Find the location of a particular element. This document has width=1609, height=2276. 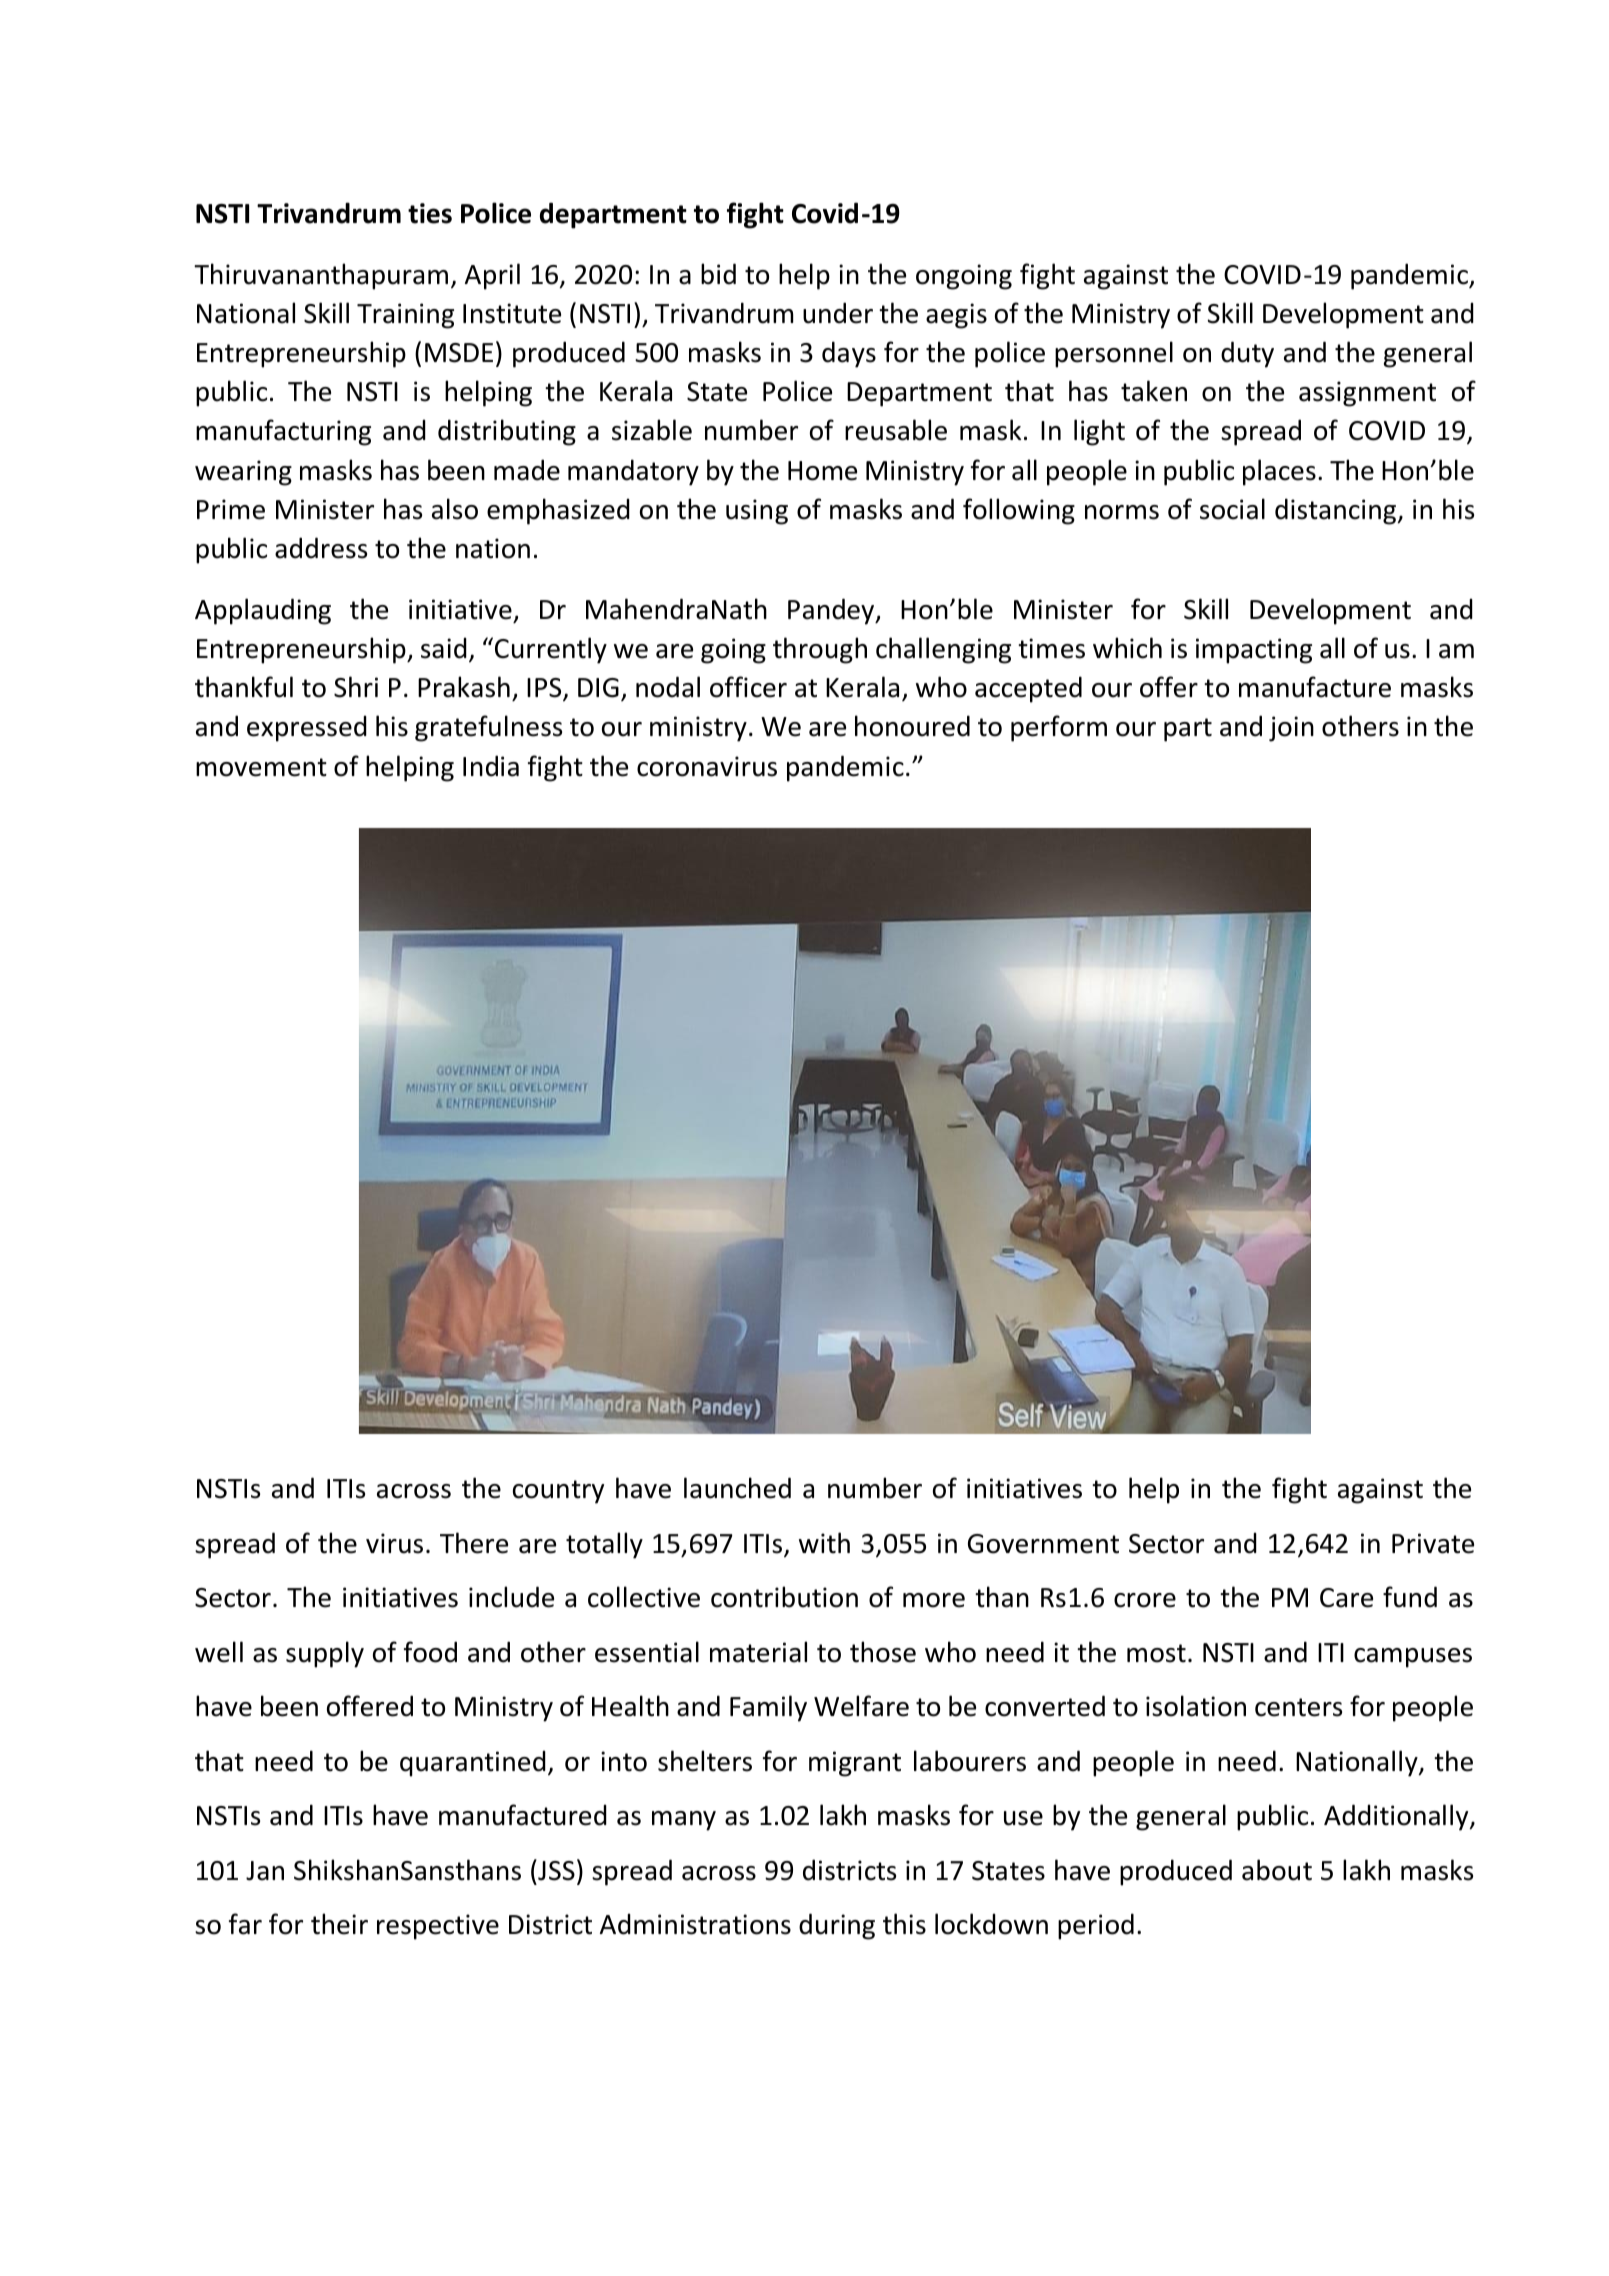

under is located at coordinates (838, 313).
